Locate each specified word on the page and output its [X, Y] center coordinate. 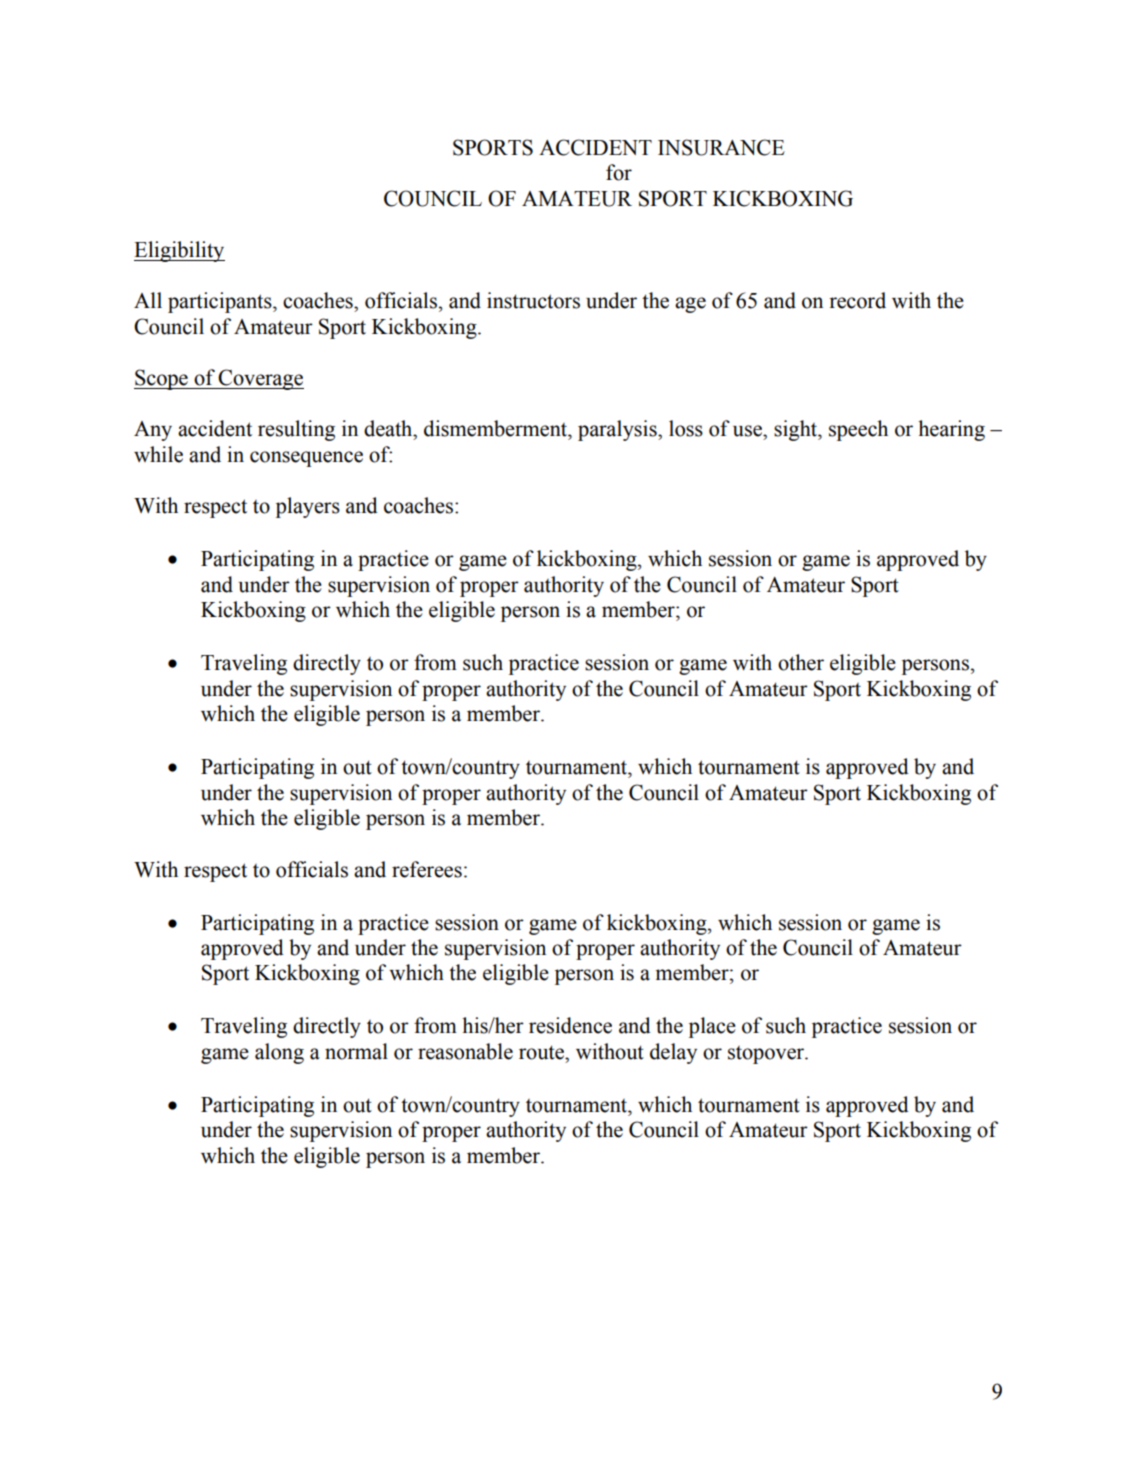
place [712, 1027]
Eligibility [179, 251]
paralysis [618, 430]
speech [858, 430]
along [279, 1053]
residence [570, 1025]
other [801, 662]
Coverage [260, 379]
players [308, 507]
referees [427, 869]
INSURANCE [721, 147]
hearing [951, 430]
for [619, 172]
